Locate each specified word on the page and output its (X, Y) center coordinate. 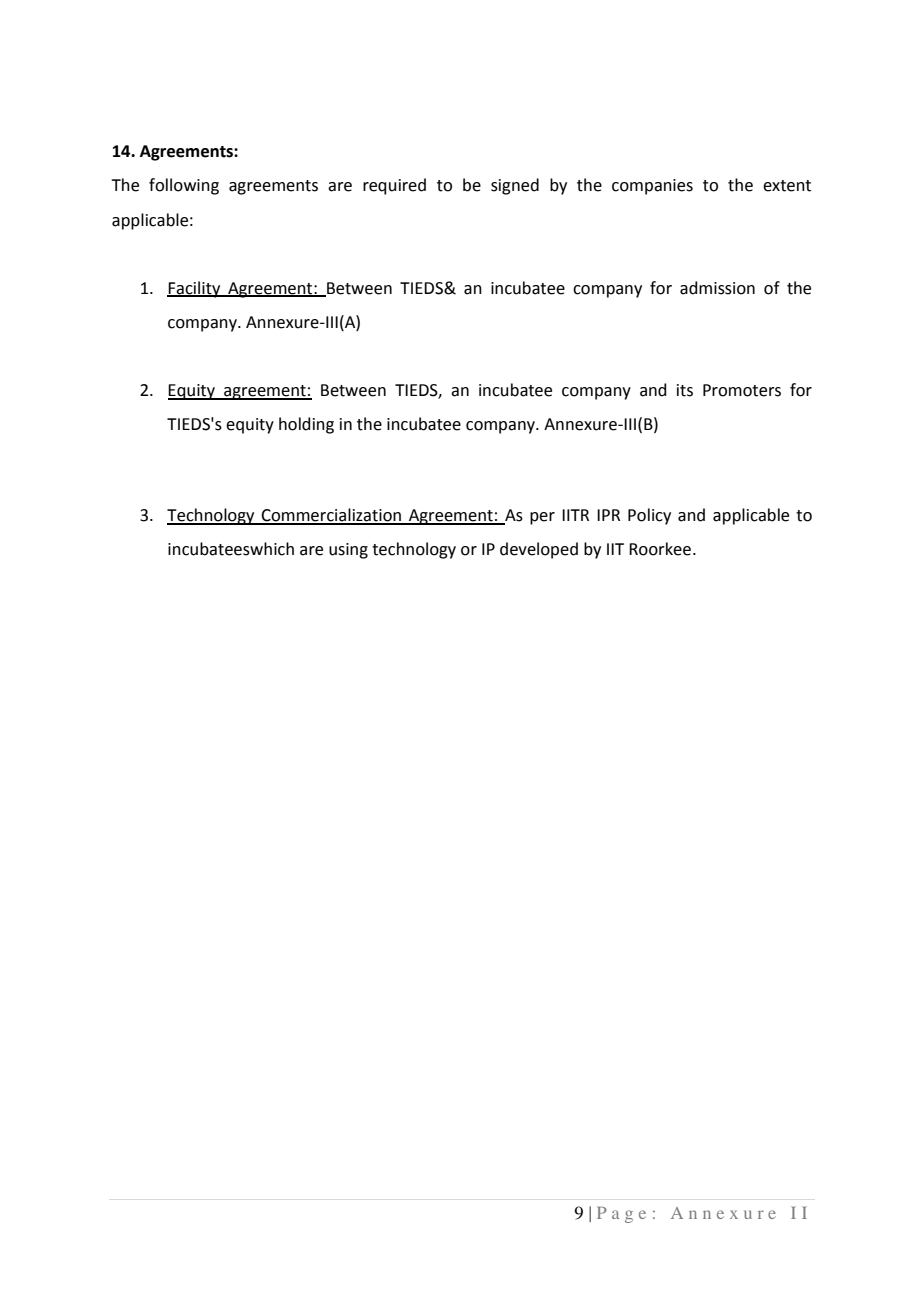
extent (787, 186)
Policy (649, 516)
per (542, 518)
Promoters (742, 390)
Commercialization (331, 516)
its (685, 390)
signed (515, 186)
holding (306, 425)
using (348, 551)
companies (652, 187)
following (184, 186)
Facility (195, 289)
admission (717, 288)
